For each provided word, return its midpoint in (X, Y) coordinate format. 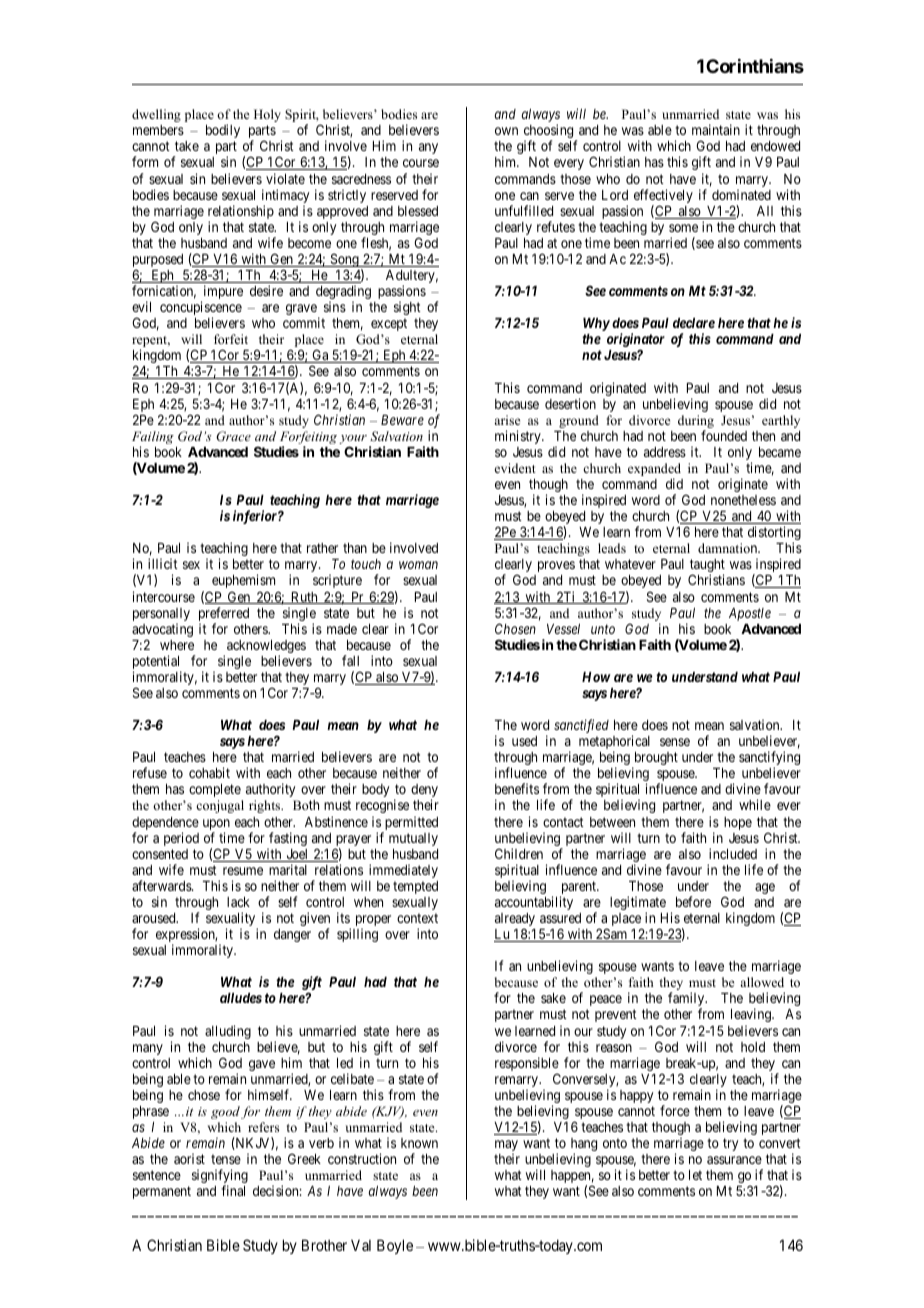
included (733, 853)
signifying (220, 1177)
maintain (716, 129)
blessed (418, 211)
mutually (413, 839)
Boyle (395, 1246)
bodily (223, 131)
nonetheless (743, 500)
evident (515, 468)
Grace (233, 436)
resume (243, 871)
